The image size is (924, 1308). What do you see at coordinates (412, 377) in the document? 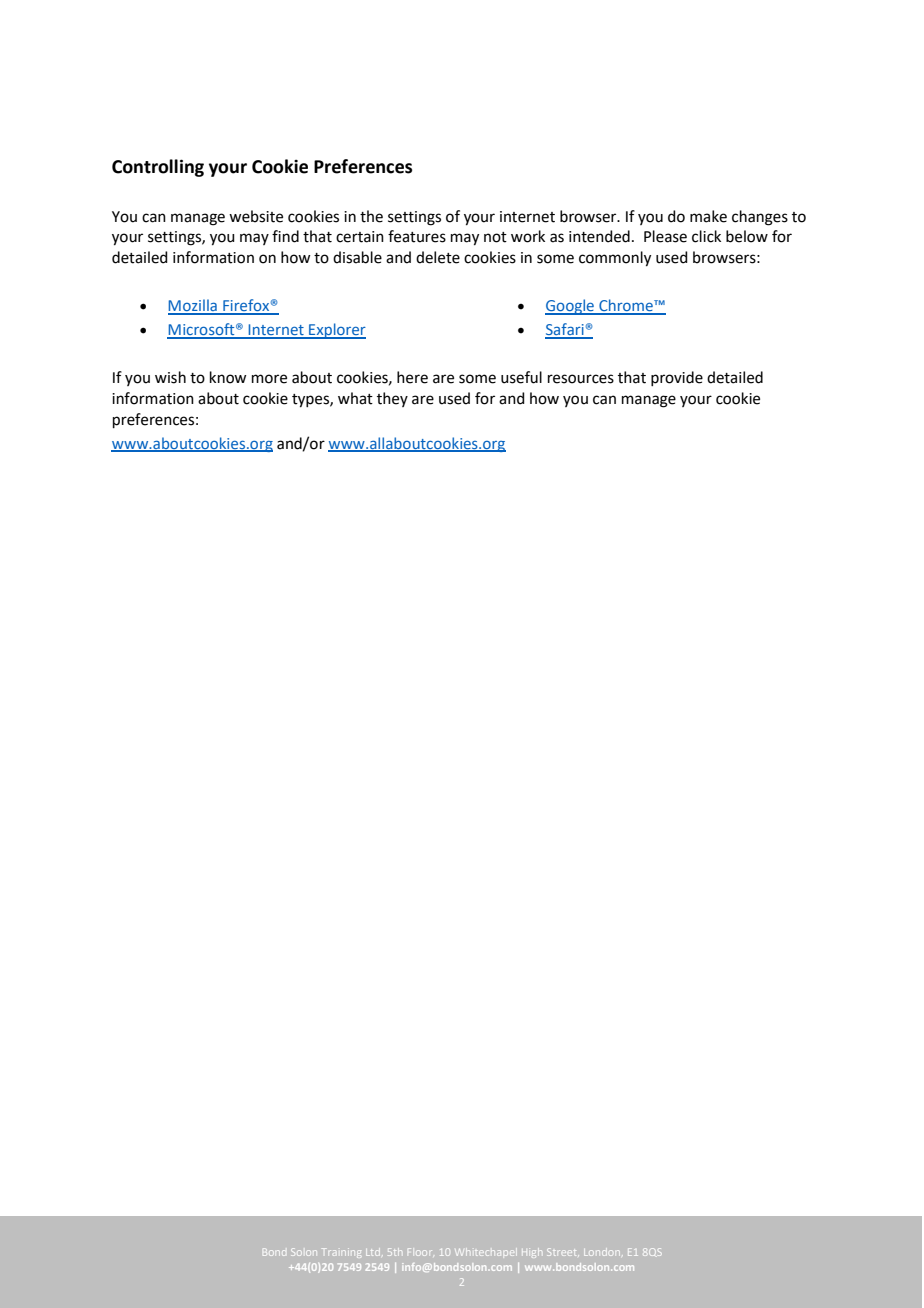
I see `here` at bounding box center [412, 377].
